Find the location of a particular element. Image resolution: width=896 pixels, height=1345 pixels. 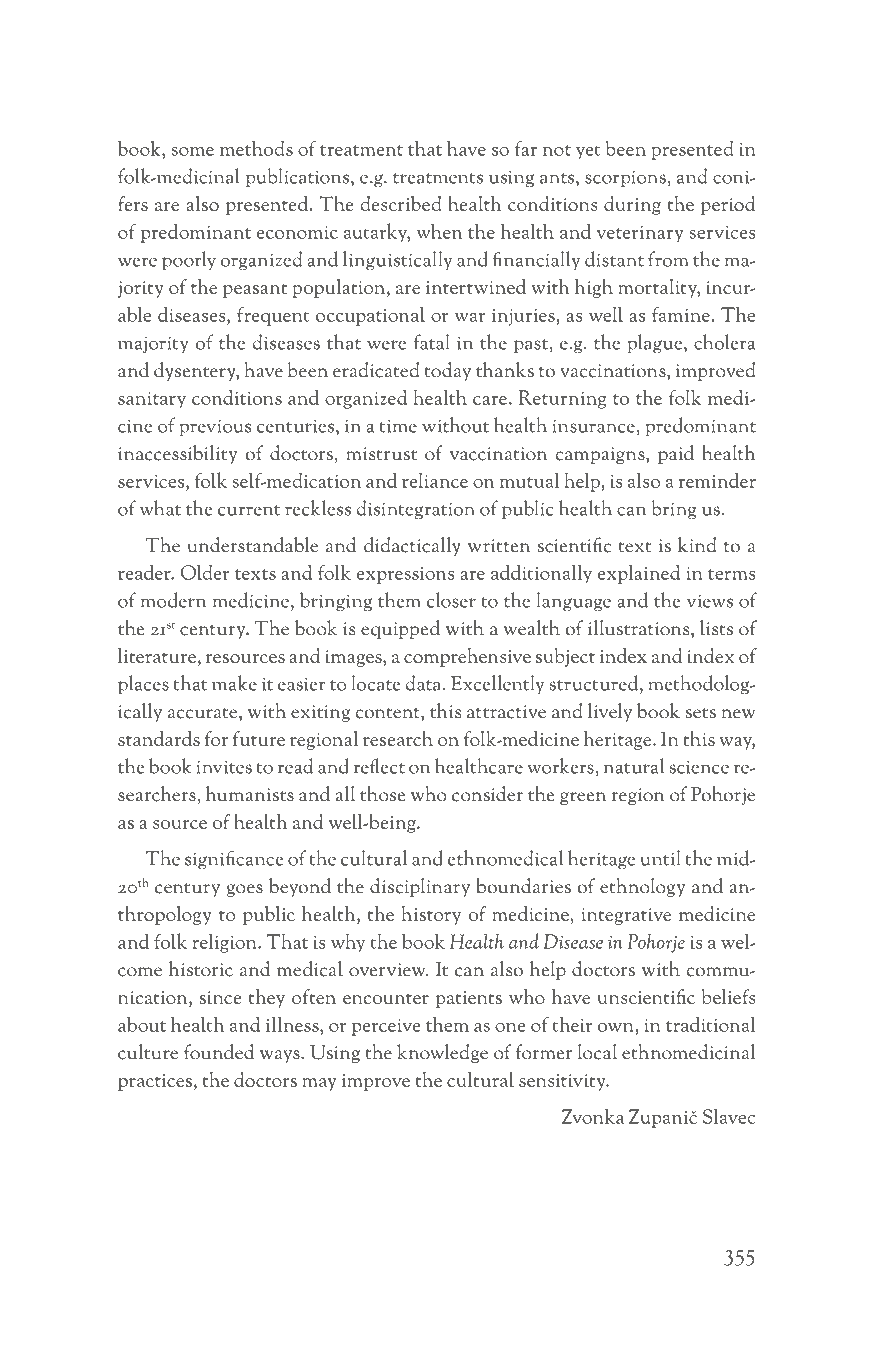

traditional is located at coordinates (711, 1024).
